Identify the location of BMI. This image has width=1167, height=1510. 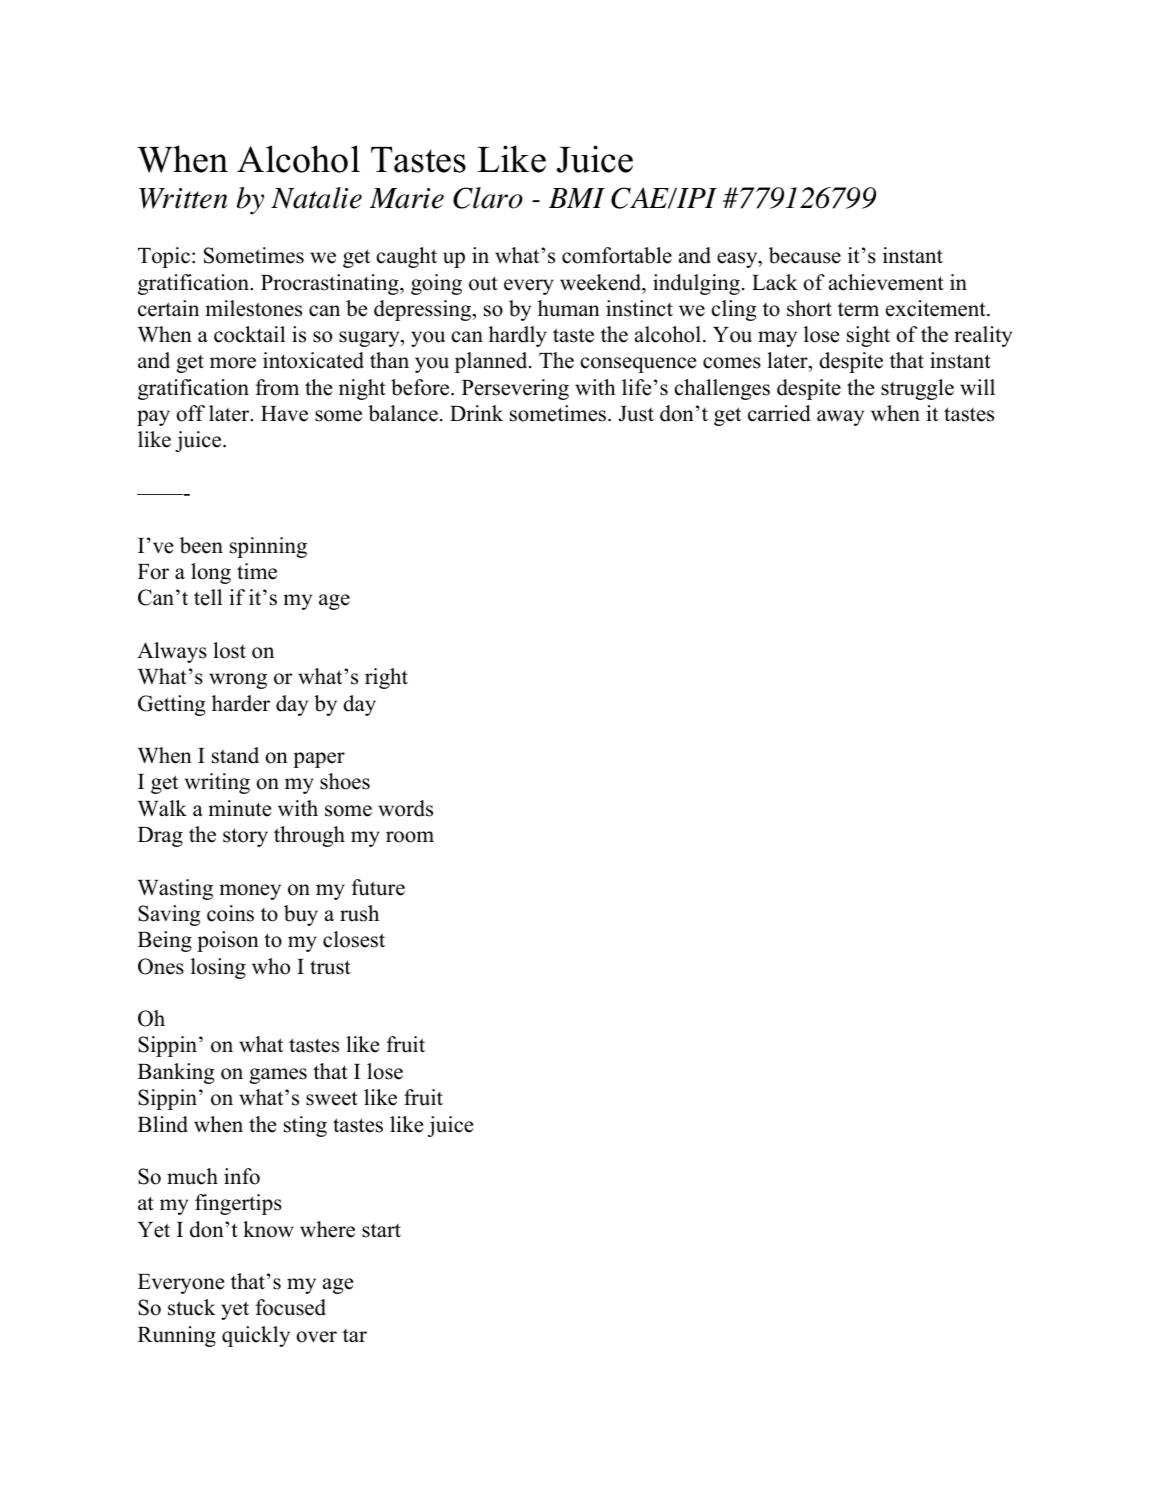
(577, 198).
